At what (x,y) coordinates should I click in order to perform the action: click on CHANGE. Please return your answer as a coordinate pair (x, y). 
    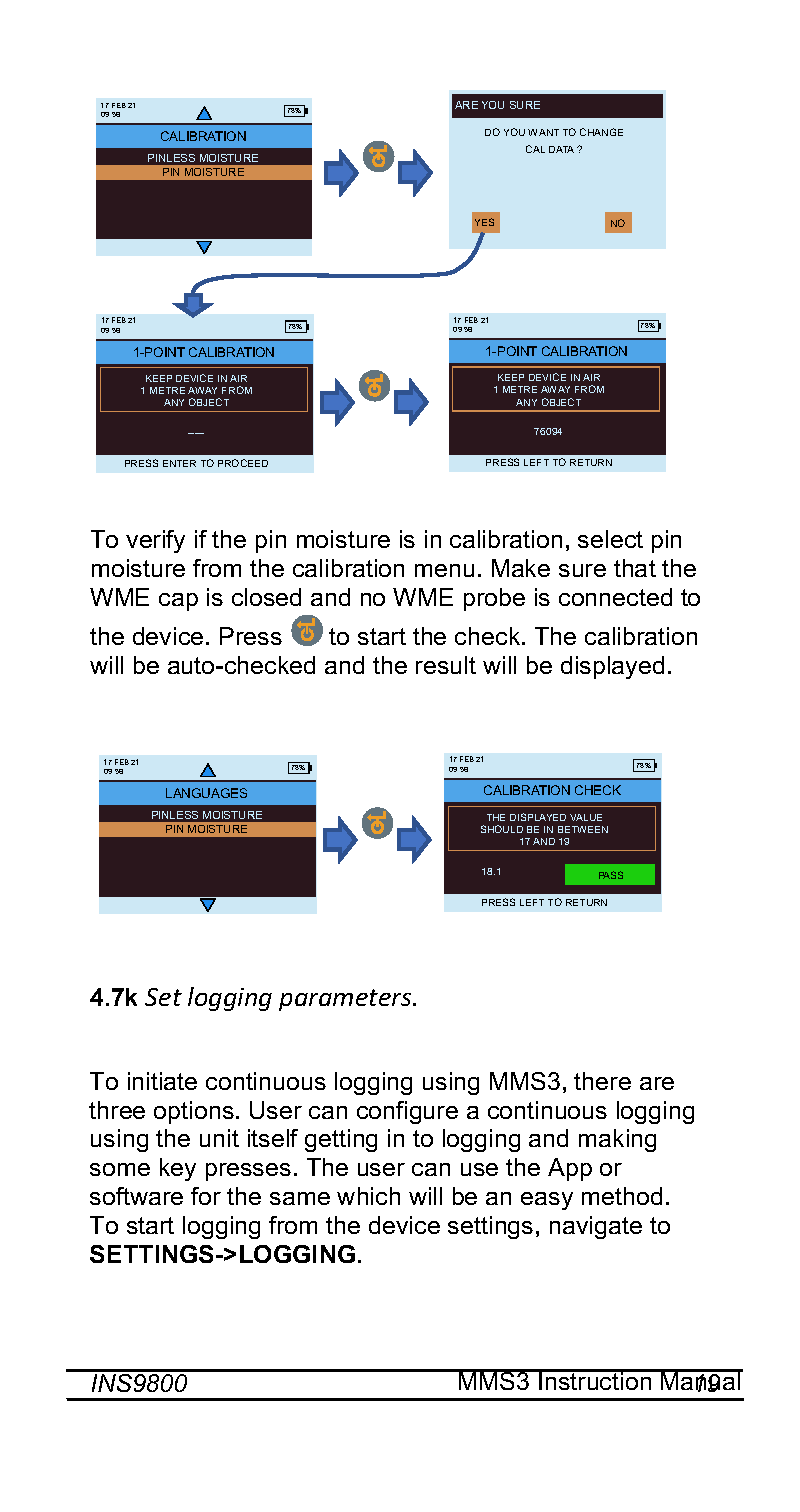
    Looking at the image, I should click on (601, 132).
